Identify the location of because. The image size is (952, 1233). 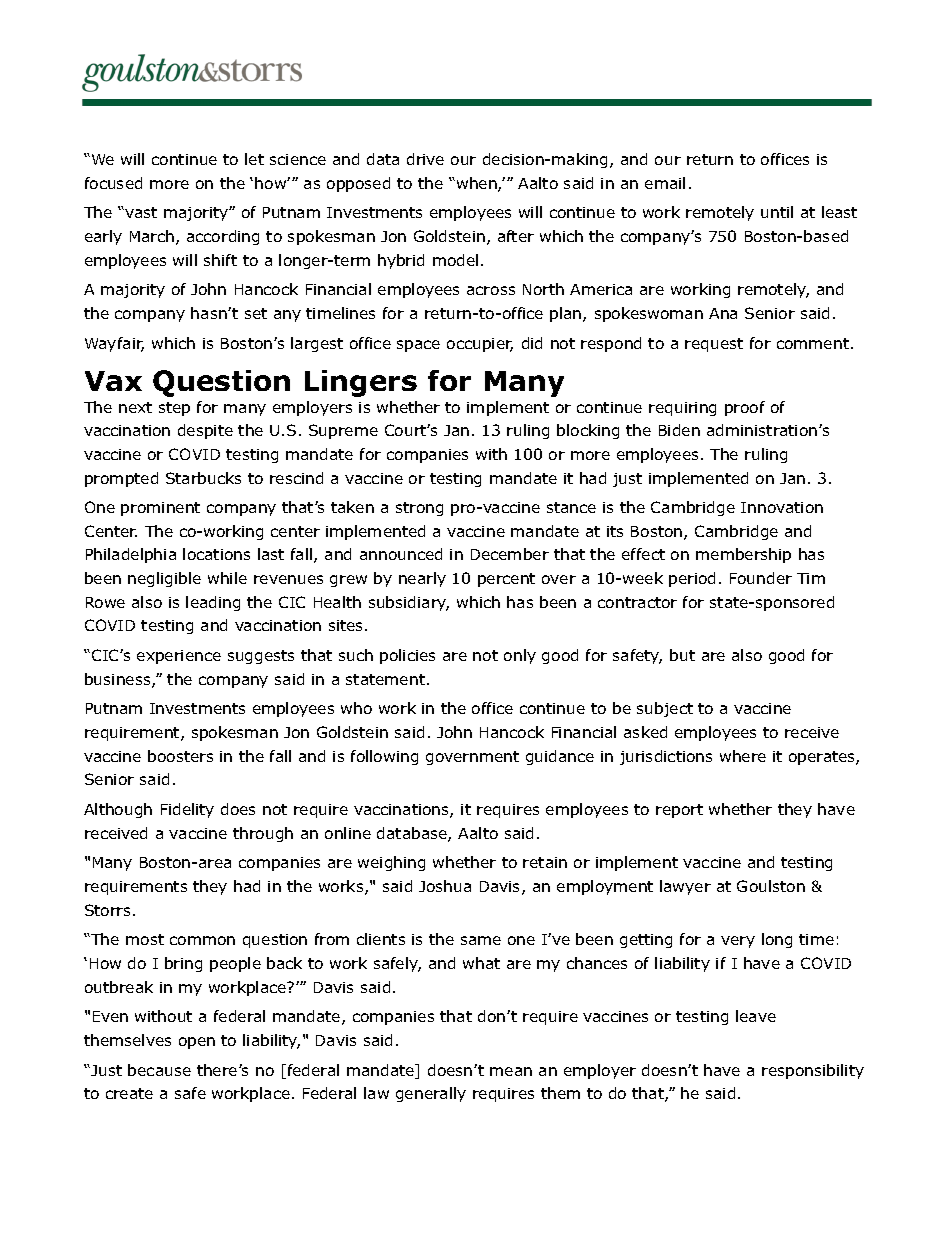
(159, 1070).
